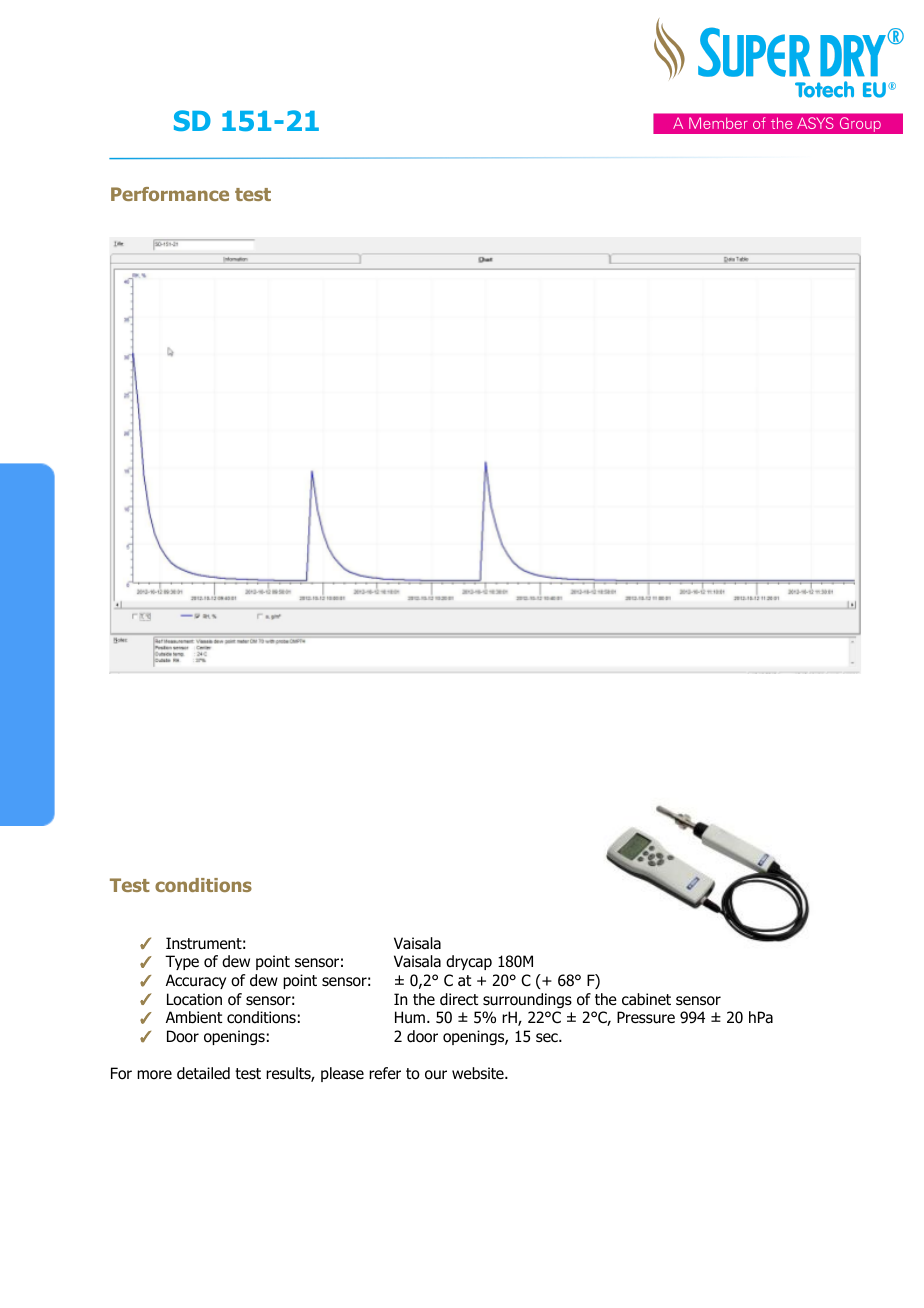 Image resolution: width=924 pixels, height=1308 pixels. I want to click on direct, so click(459, 999).
